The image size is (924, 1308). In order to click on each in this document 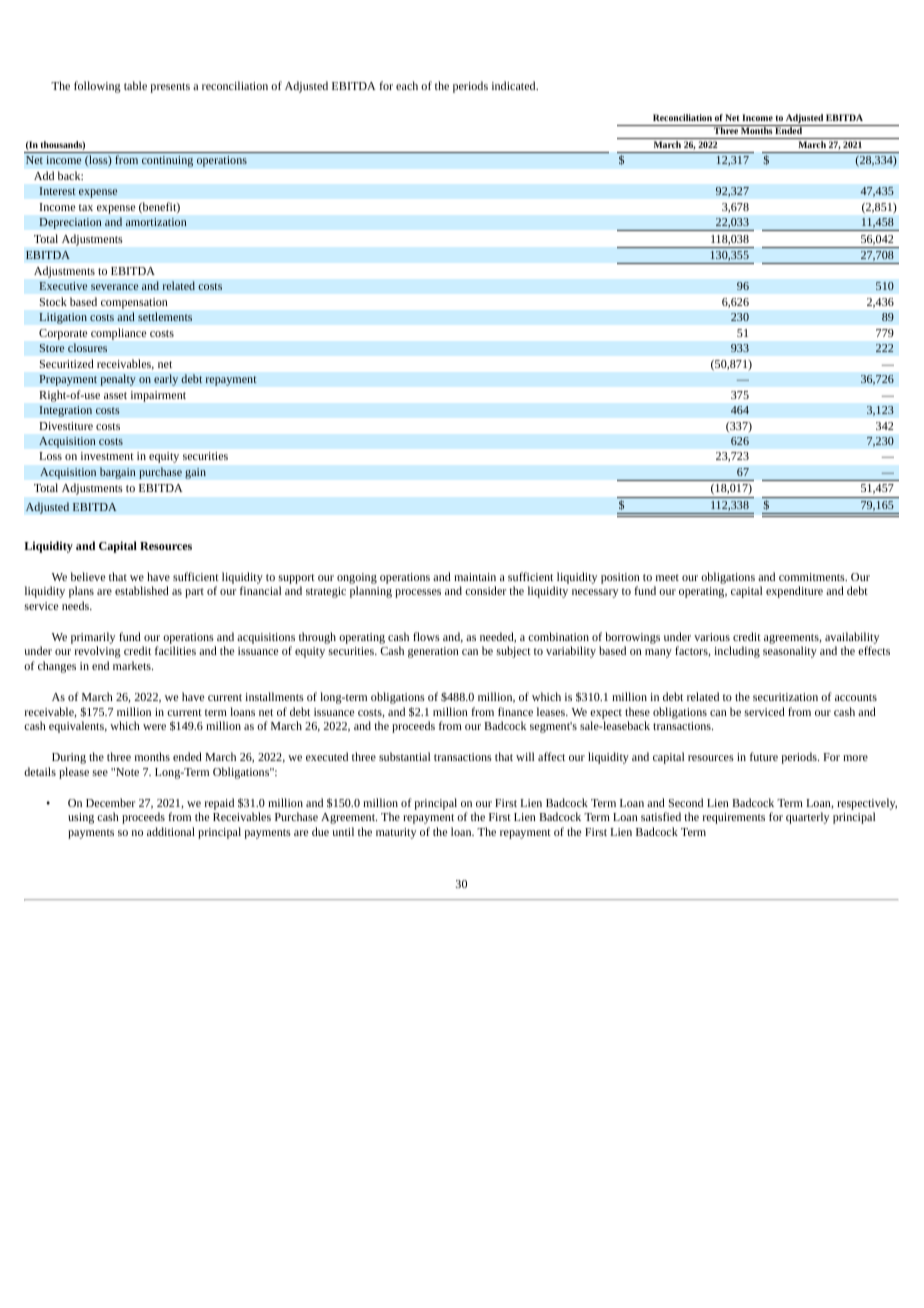, I will do `click(407, 85)`.
